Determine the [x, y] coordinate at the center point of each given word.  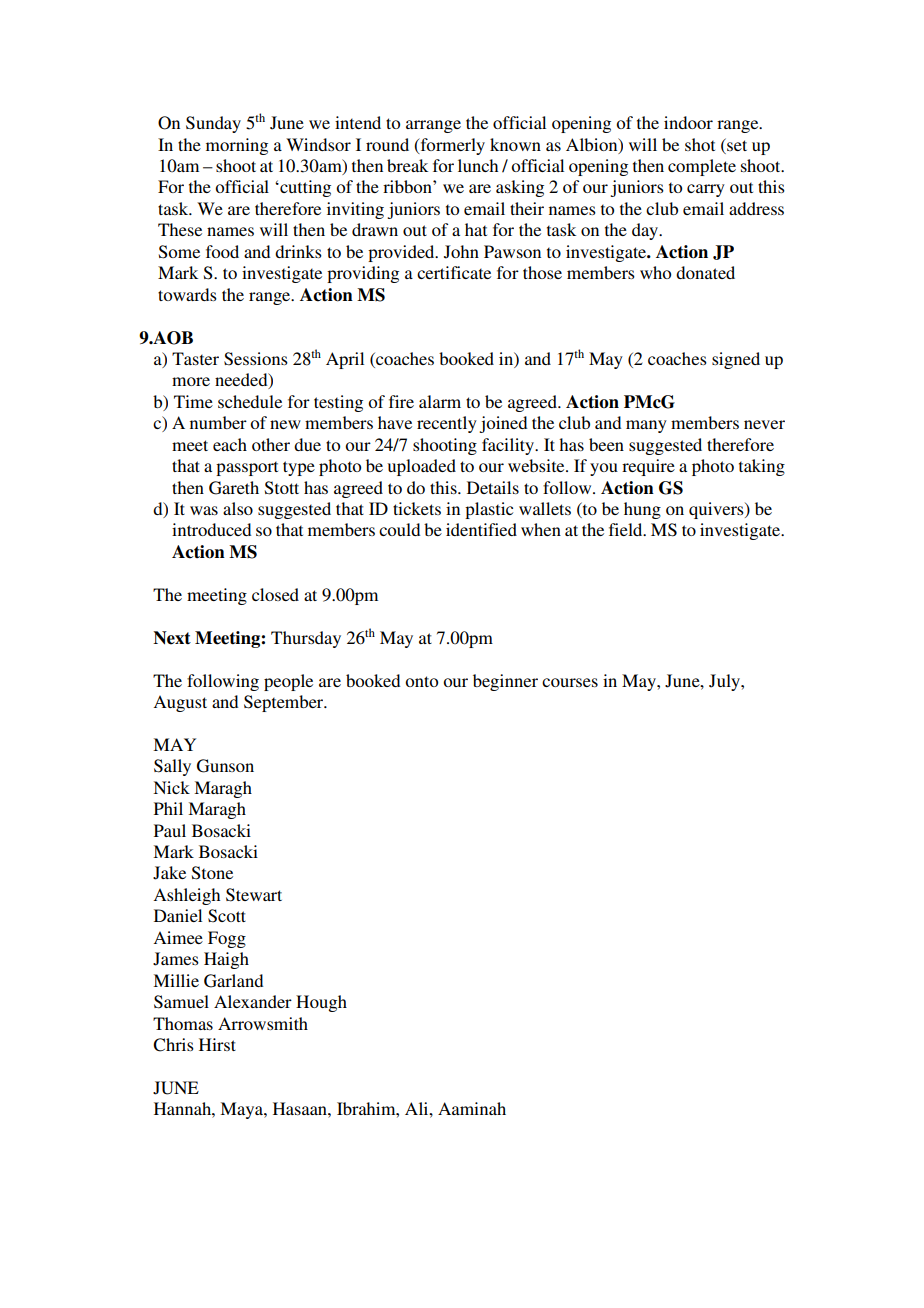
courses [570, 682]
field [627, 529]
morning [237, 146]
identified [481, 529]
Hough [321, 1003]
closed [275, 594]
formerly [451, 146]
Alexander [253, 1001]
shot [700, 144]
